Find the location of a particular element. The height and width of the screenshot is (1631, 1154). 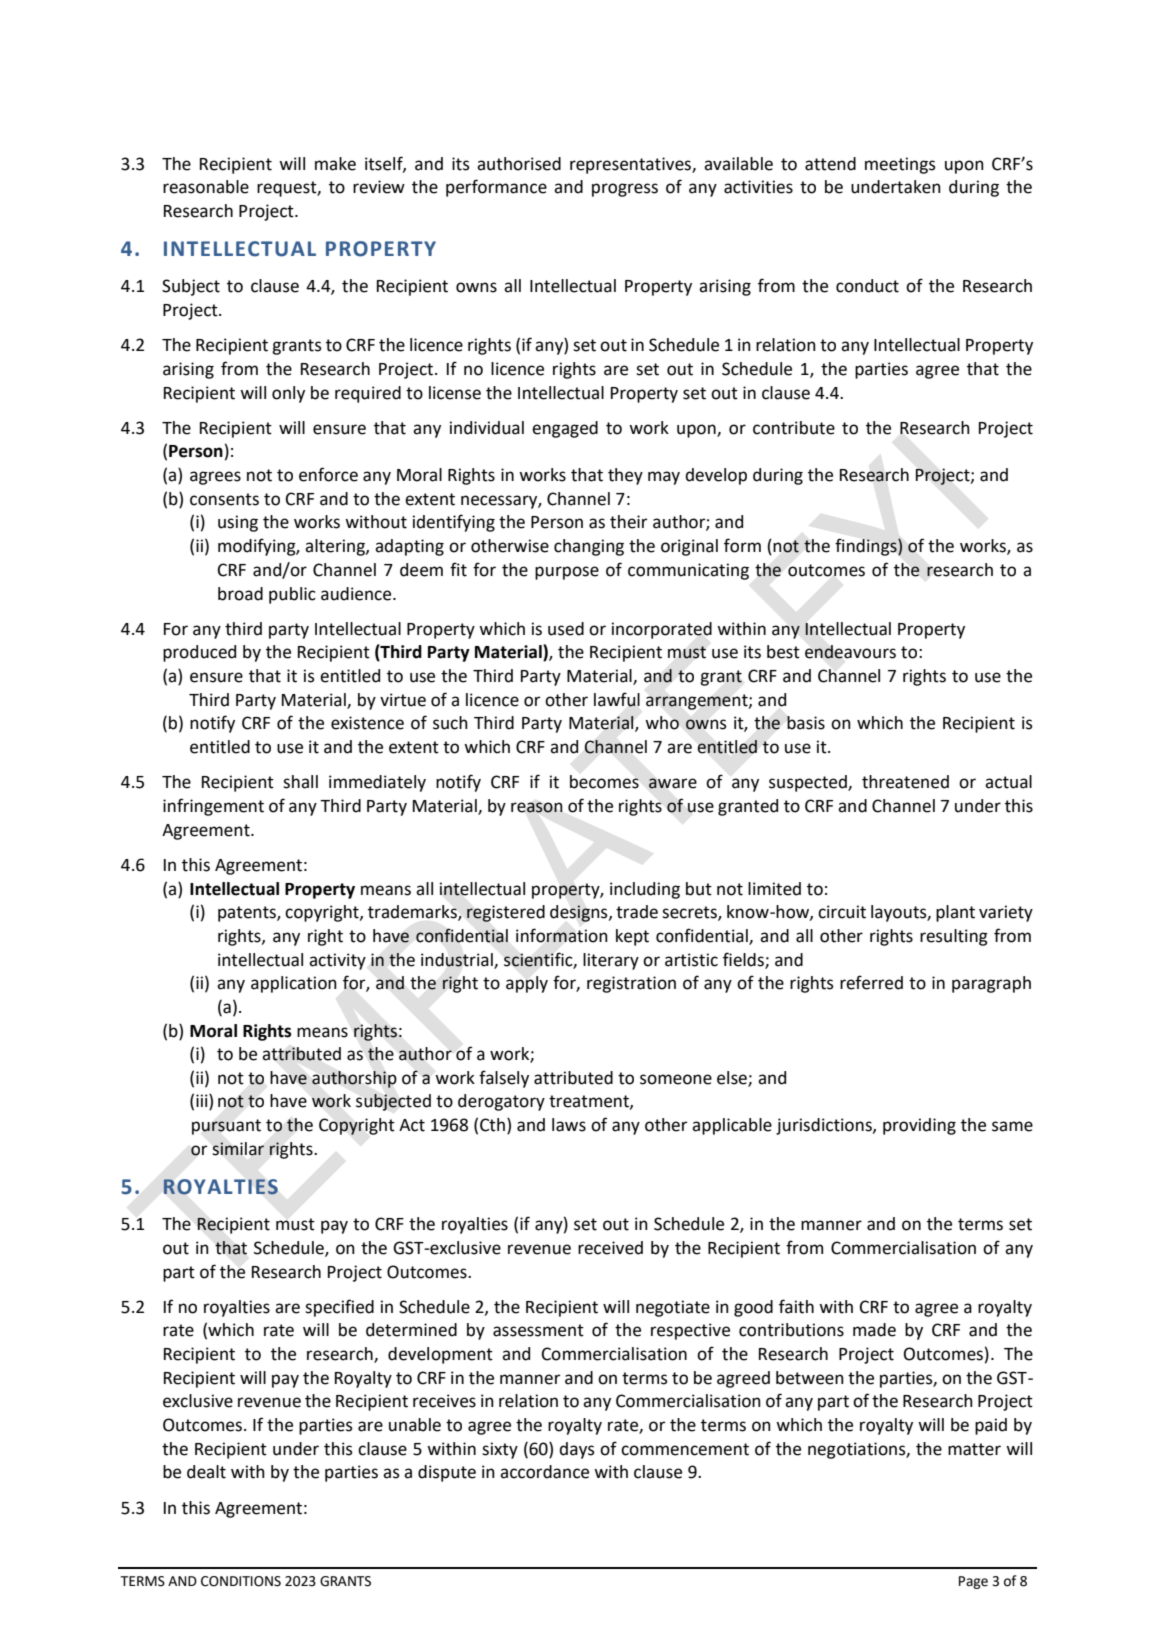

endeavours is located at coordinates (850, 652).
